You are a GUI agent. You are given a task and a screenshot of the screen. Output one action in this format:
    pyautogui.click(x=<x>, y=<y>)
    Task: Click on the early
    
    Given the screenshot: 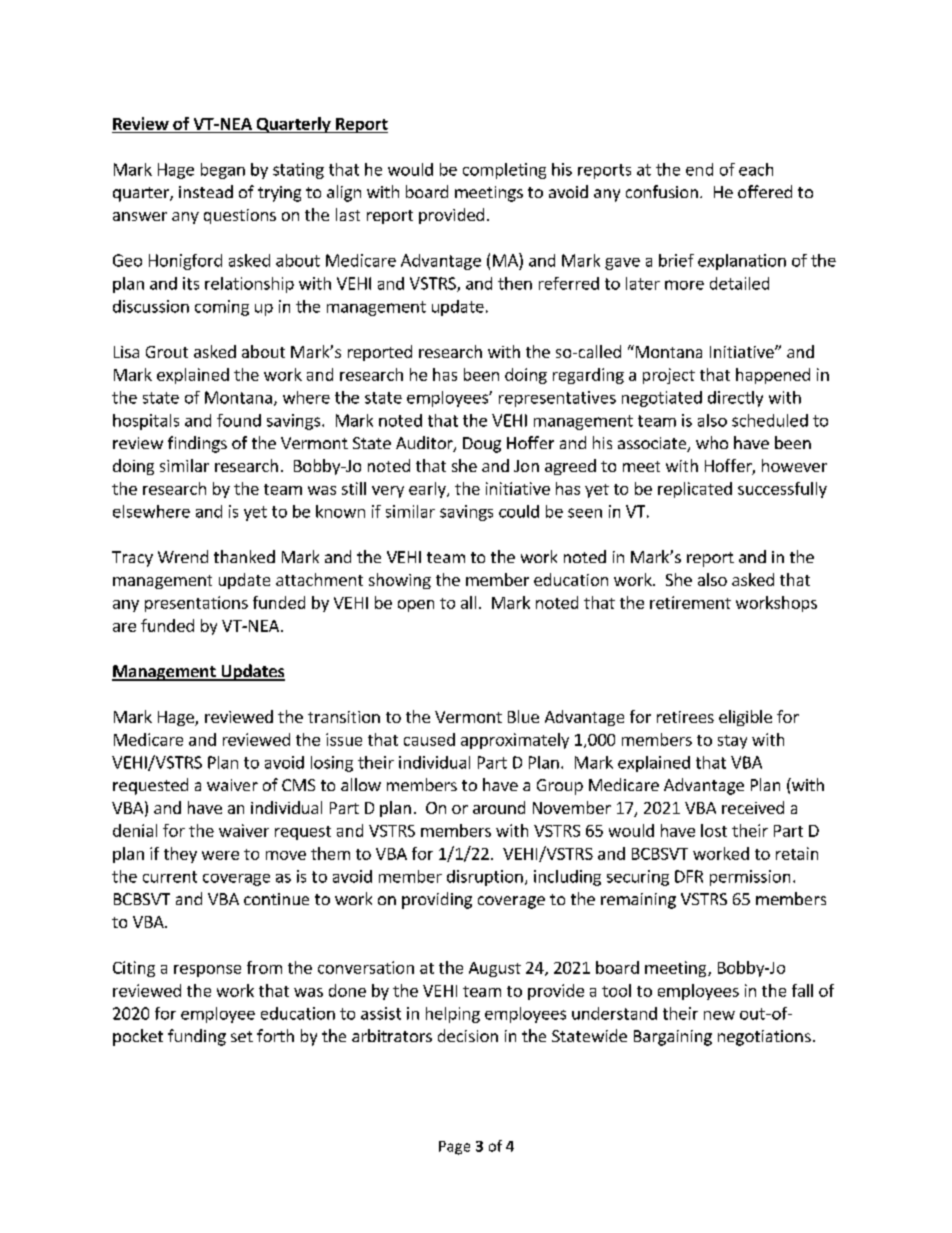 What is the action you would take?
    pyautogui.click(x=428, y=490)
